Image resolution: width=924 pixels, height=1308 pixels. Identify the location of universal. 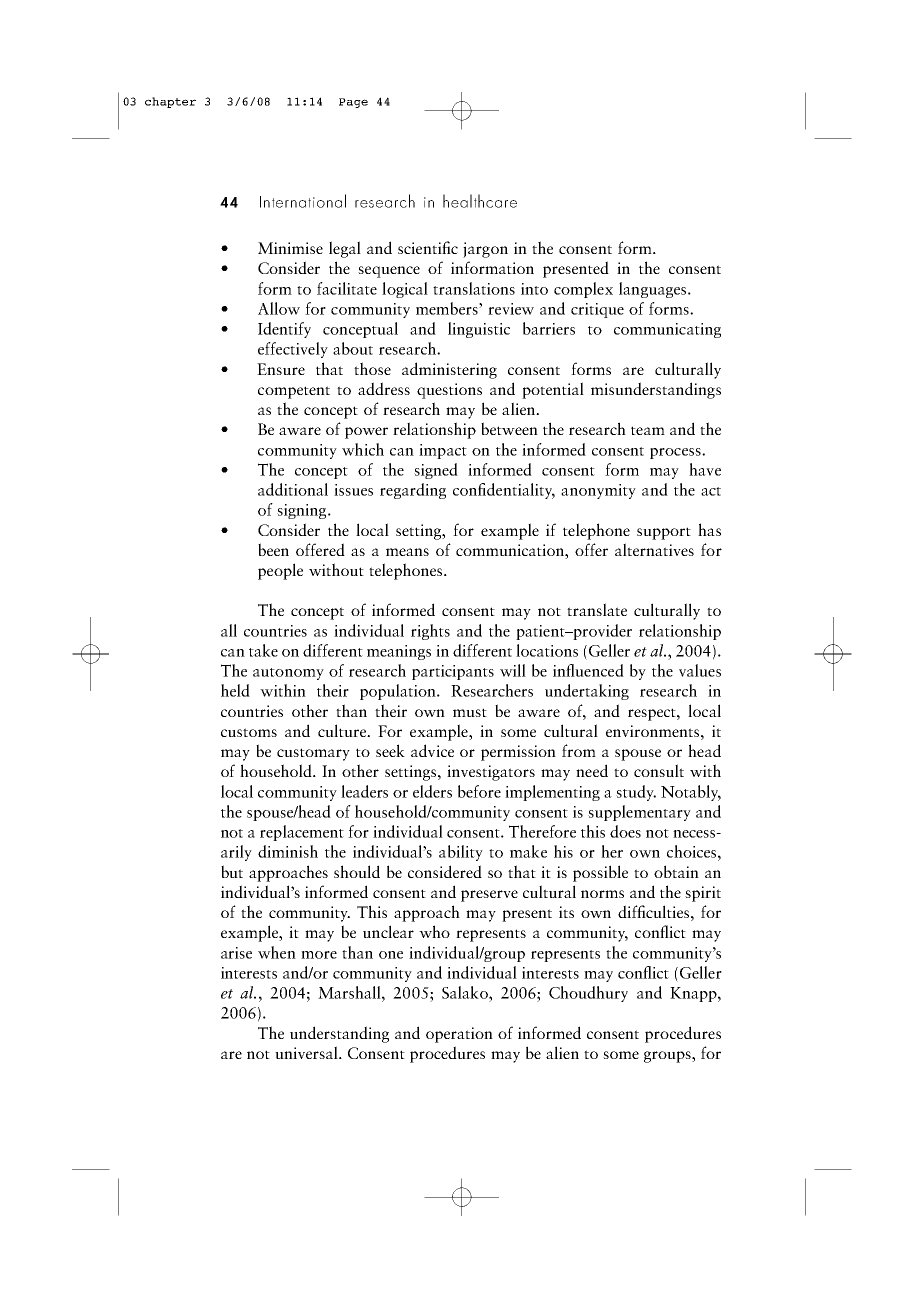
(307, 1052).
